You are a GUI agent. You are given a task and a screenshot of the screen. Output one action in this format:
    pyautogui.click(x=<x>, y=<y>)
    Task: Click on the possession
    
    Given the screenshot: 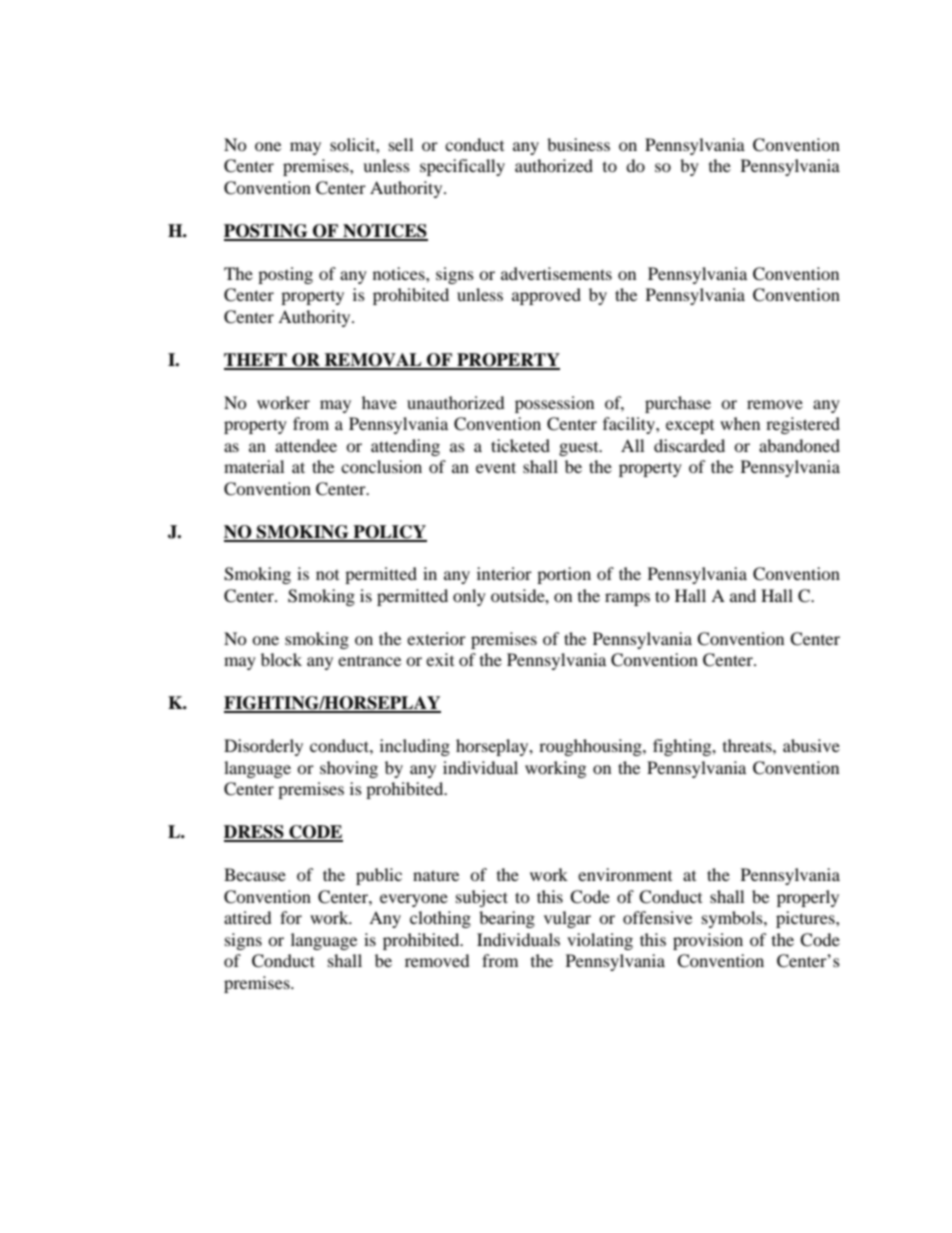 What is the action you would take?
    pyautogui.click(x=554, y=404)
